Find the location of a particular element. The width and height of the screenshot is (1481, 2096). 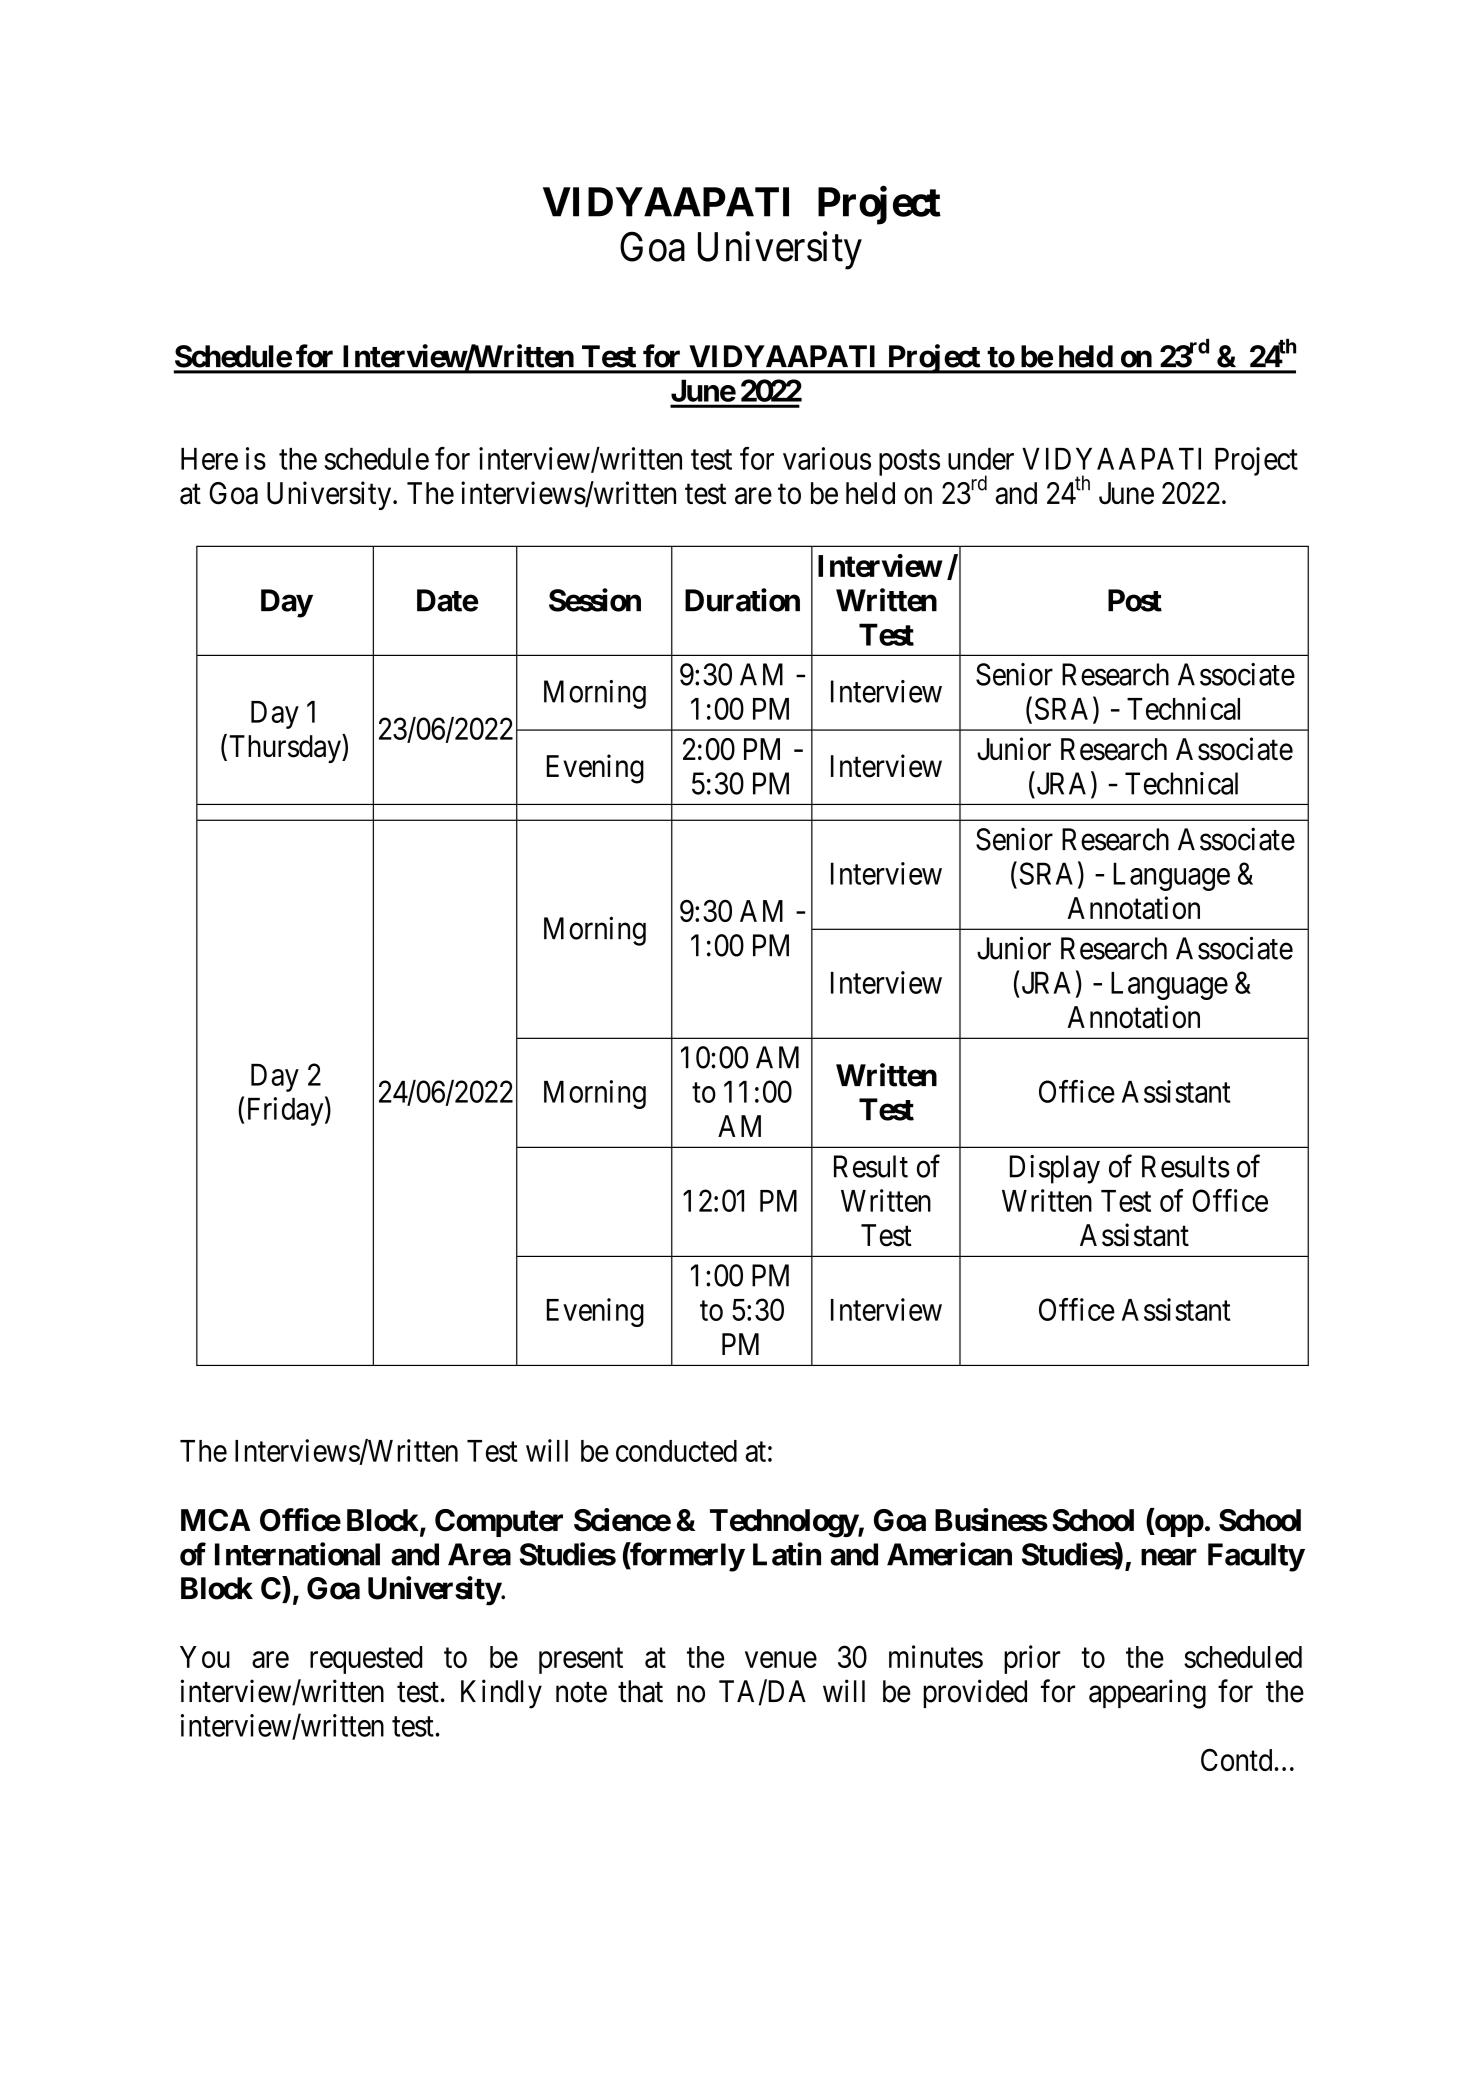

American is located at coordinates (949, 1554).
